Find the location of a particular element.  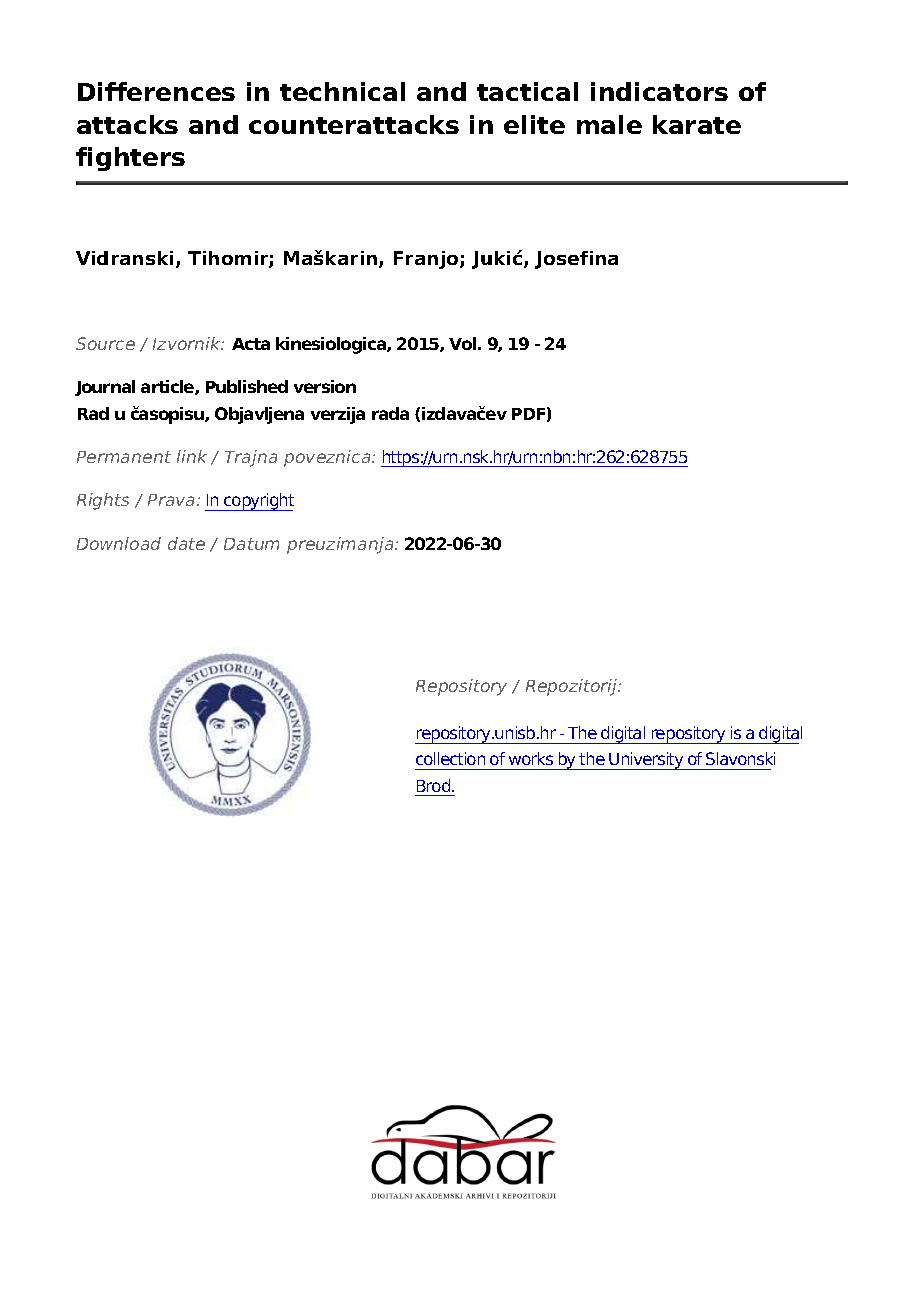

Differences is located at coordinates (156, 91).
